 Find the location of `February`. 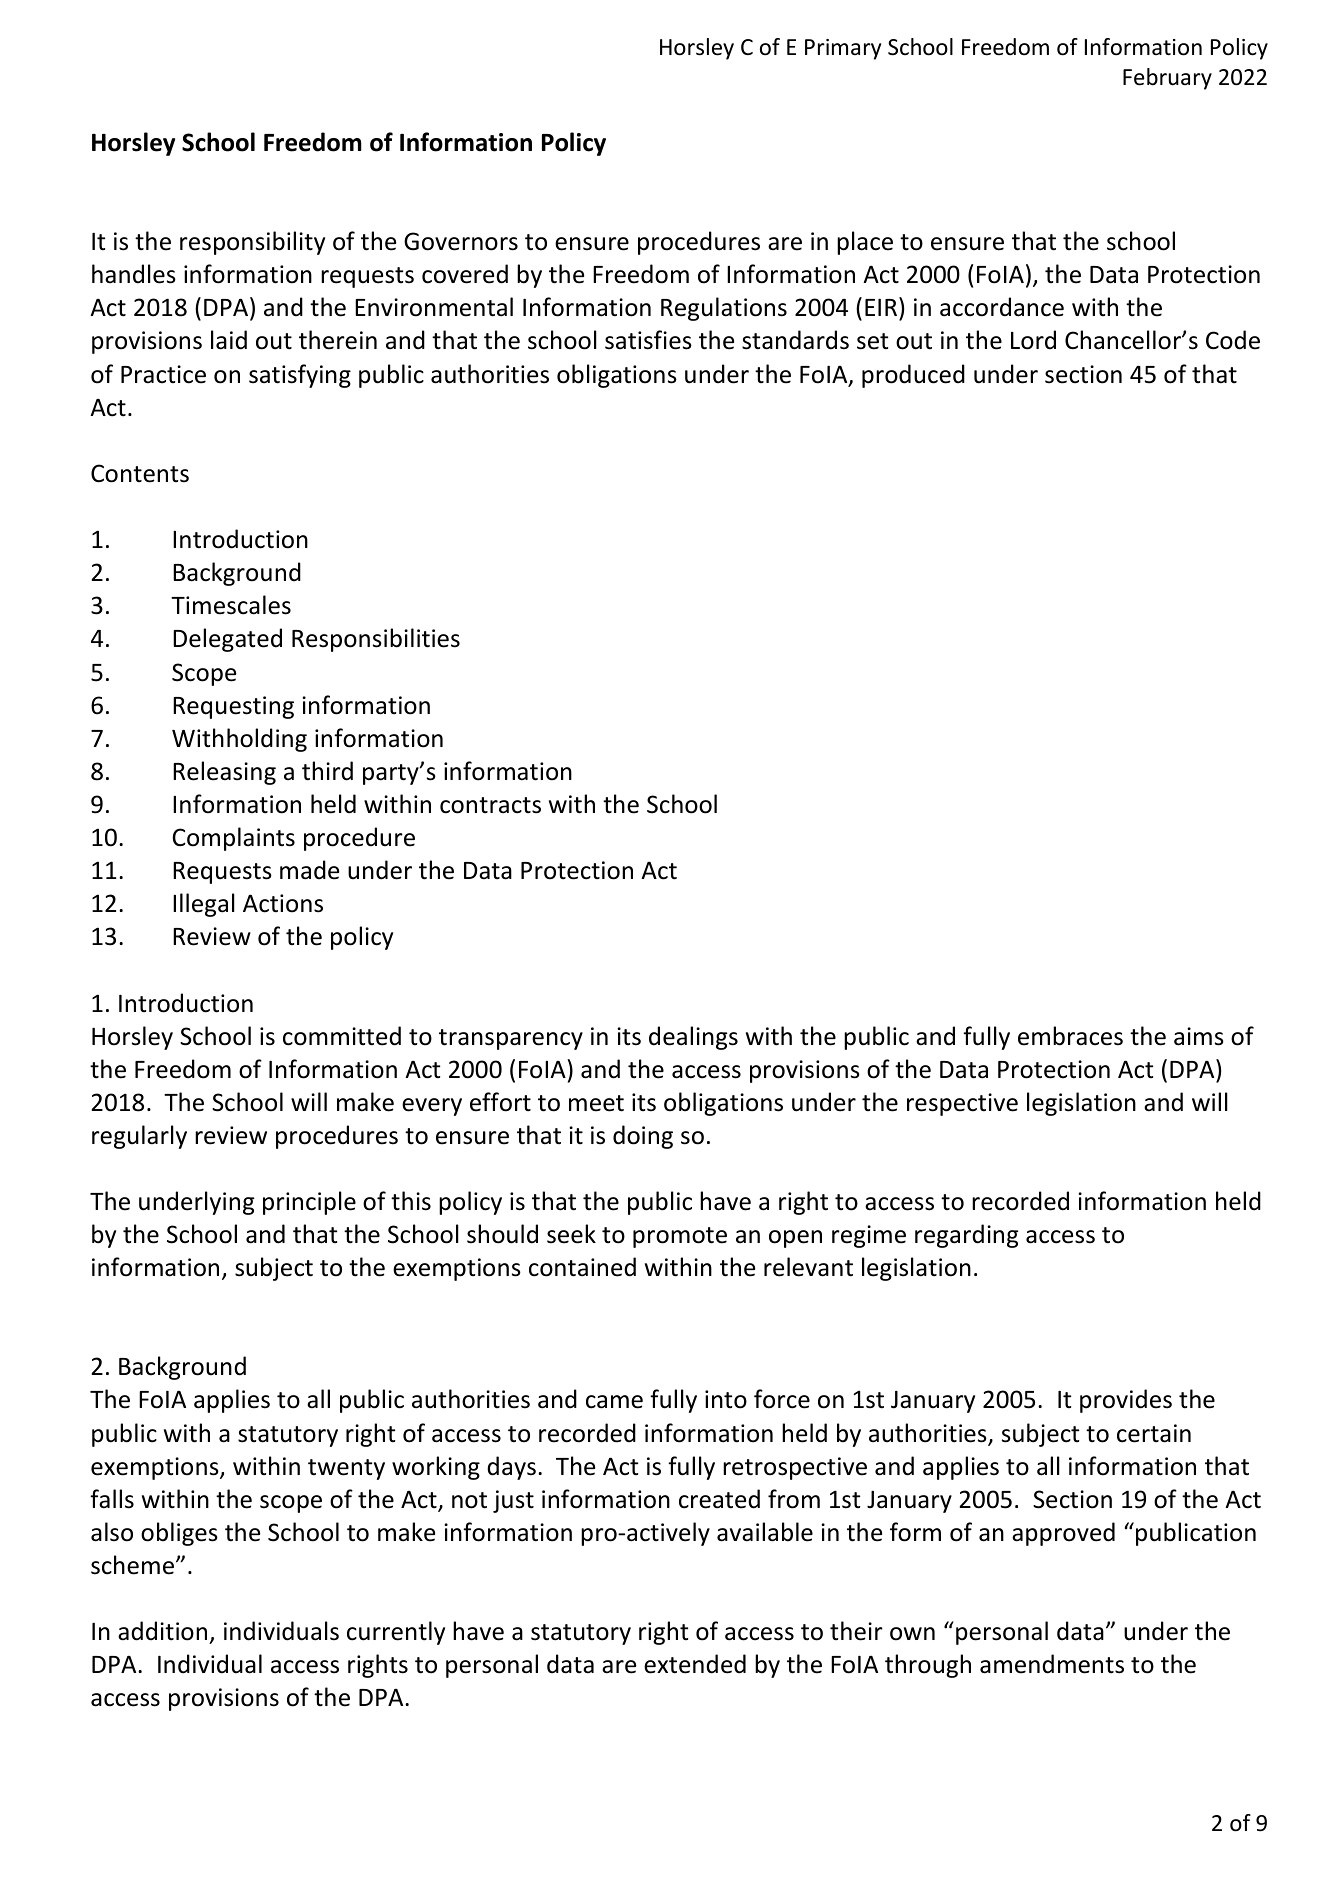

February is located at coordinates (1167, 79).
